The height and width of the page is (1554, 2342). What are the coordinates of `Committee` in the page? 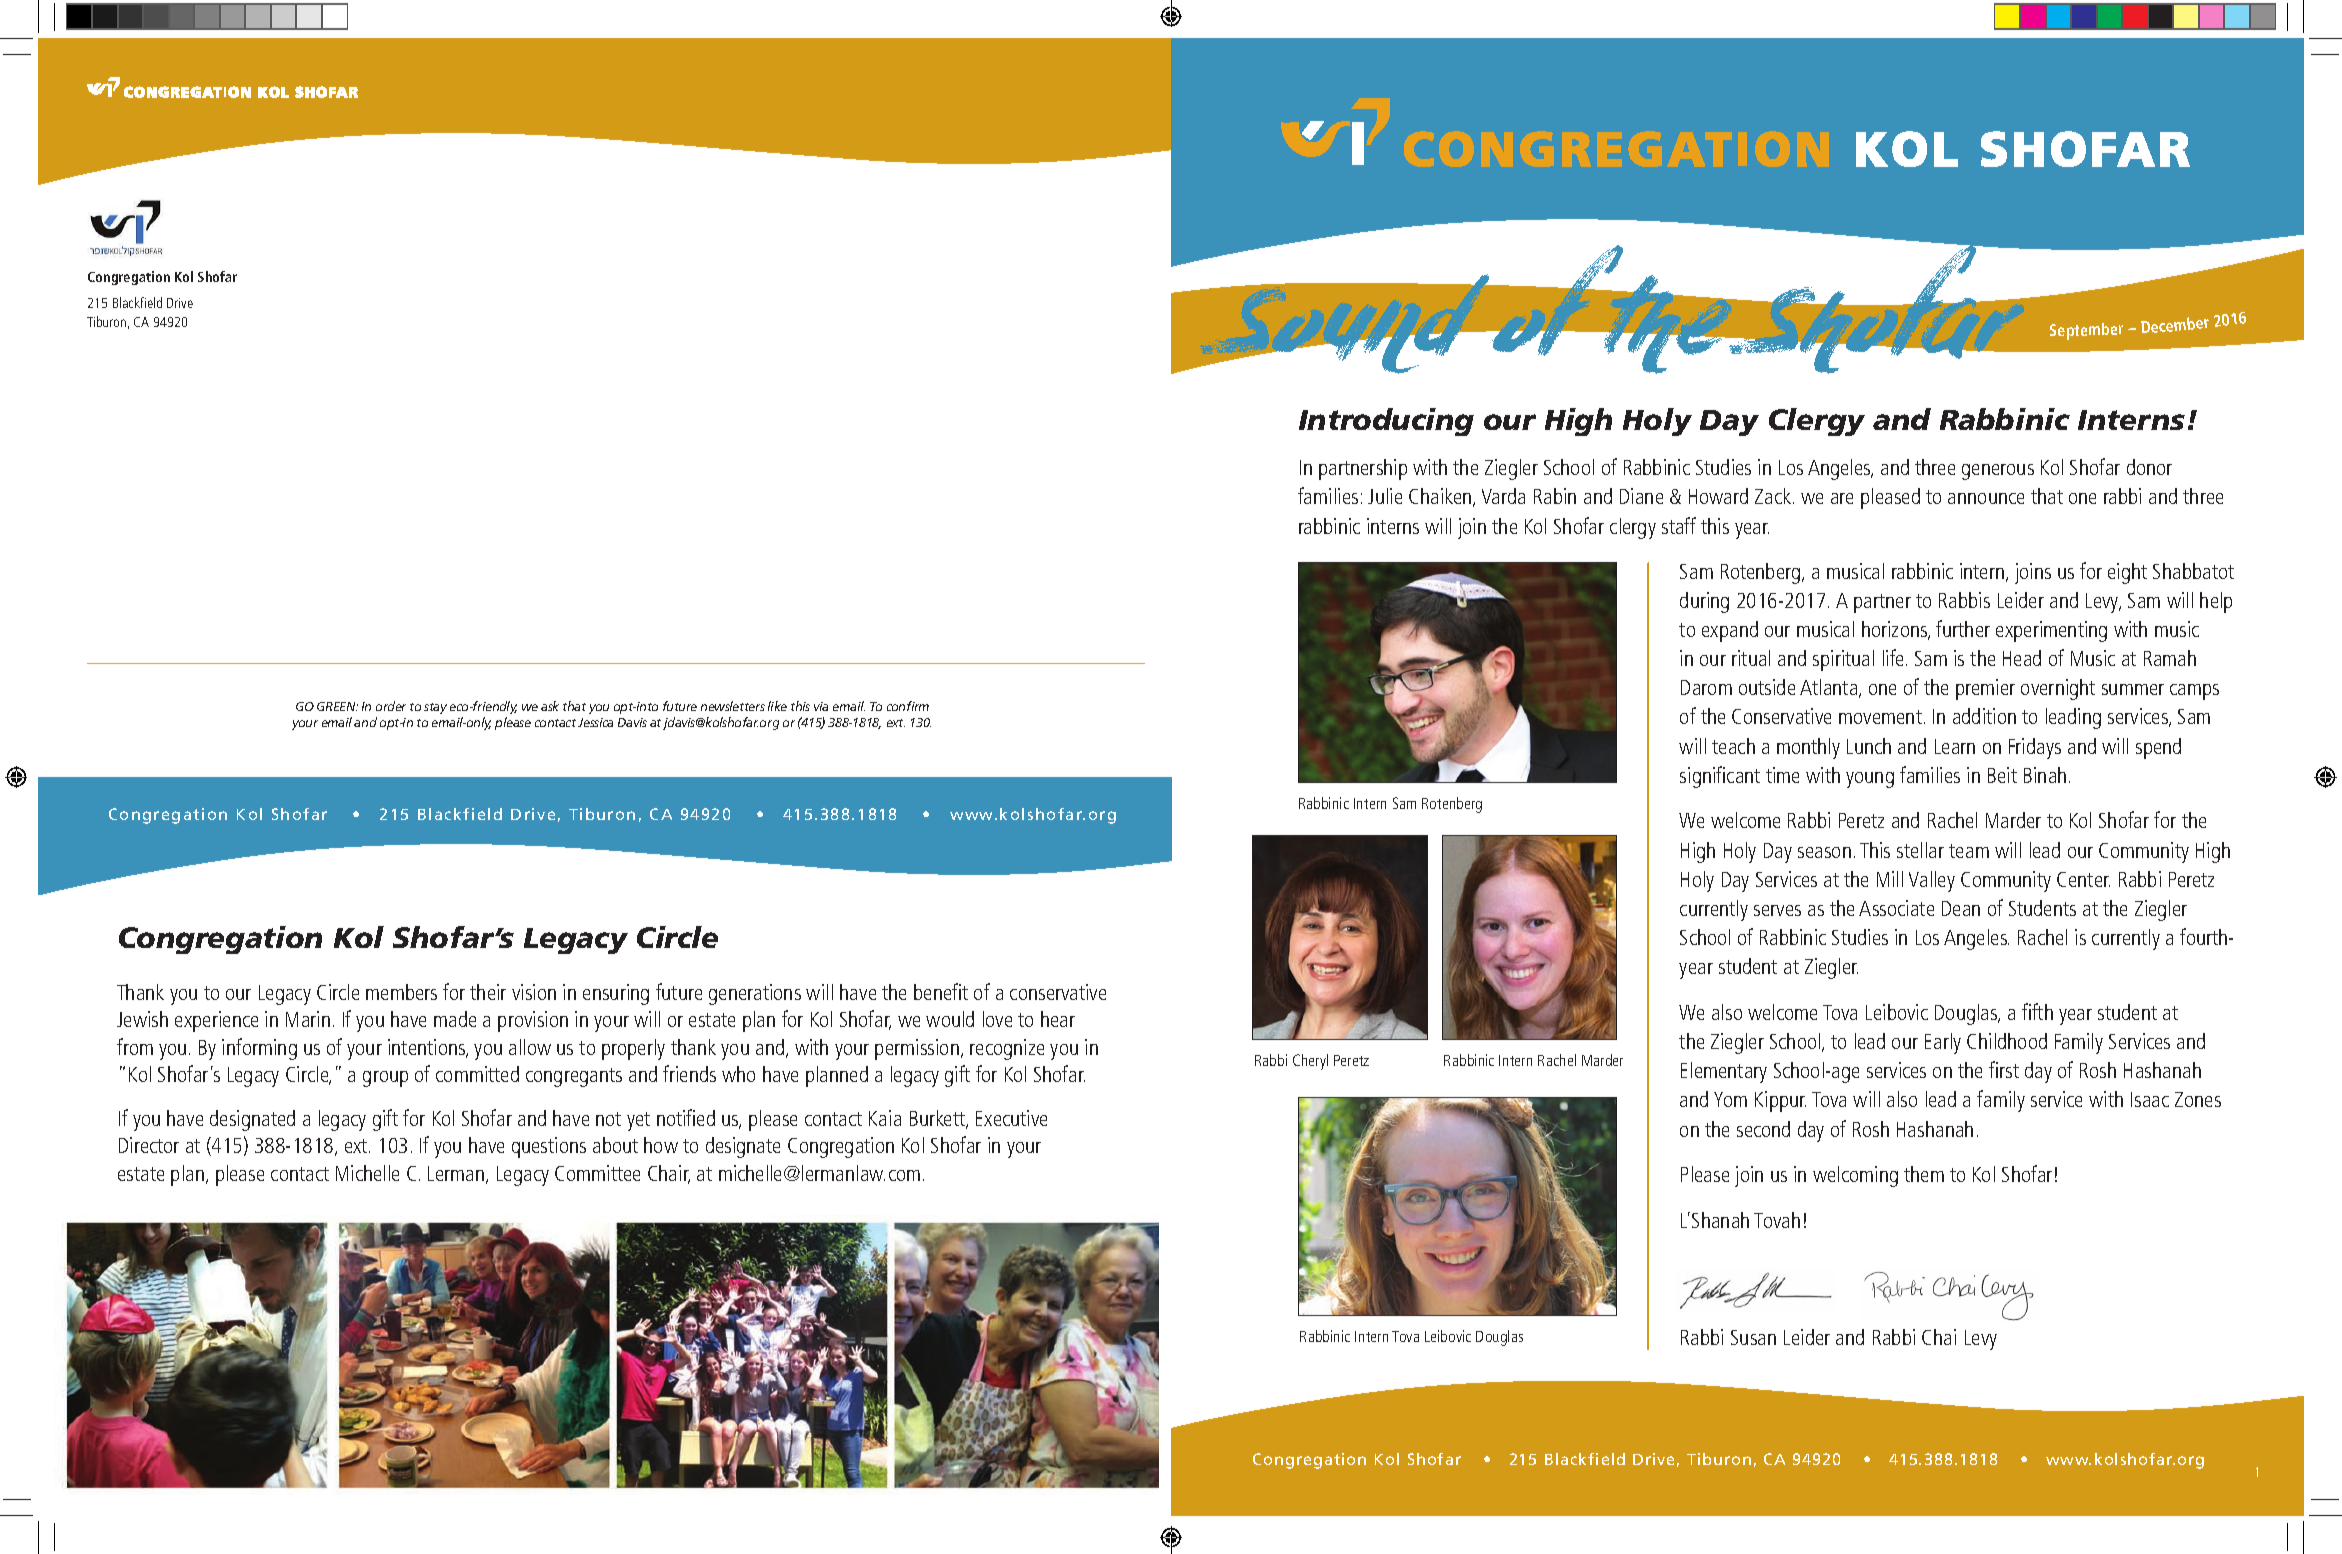 It's located at (597, 1173).
